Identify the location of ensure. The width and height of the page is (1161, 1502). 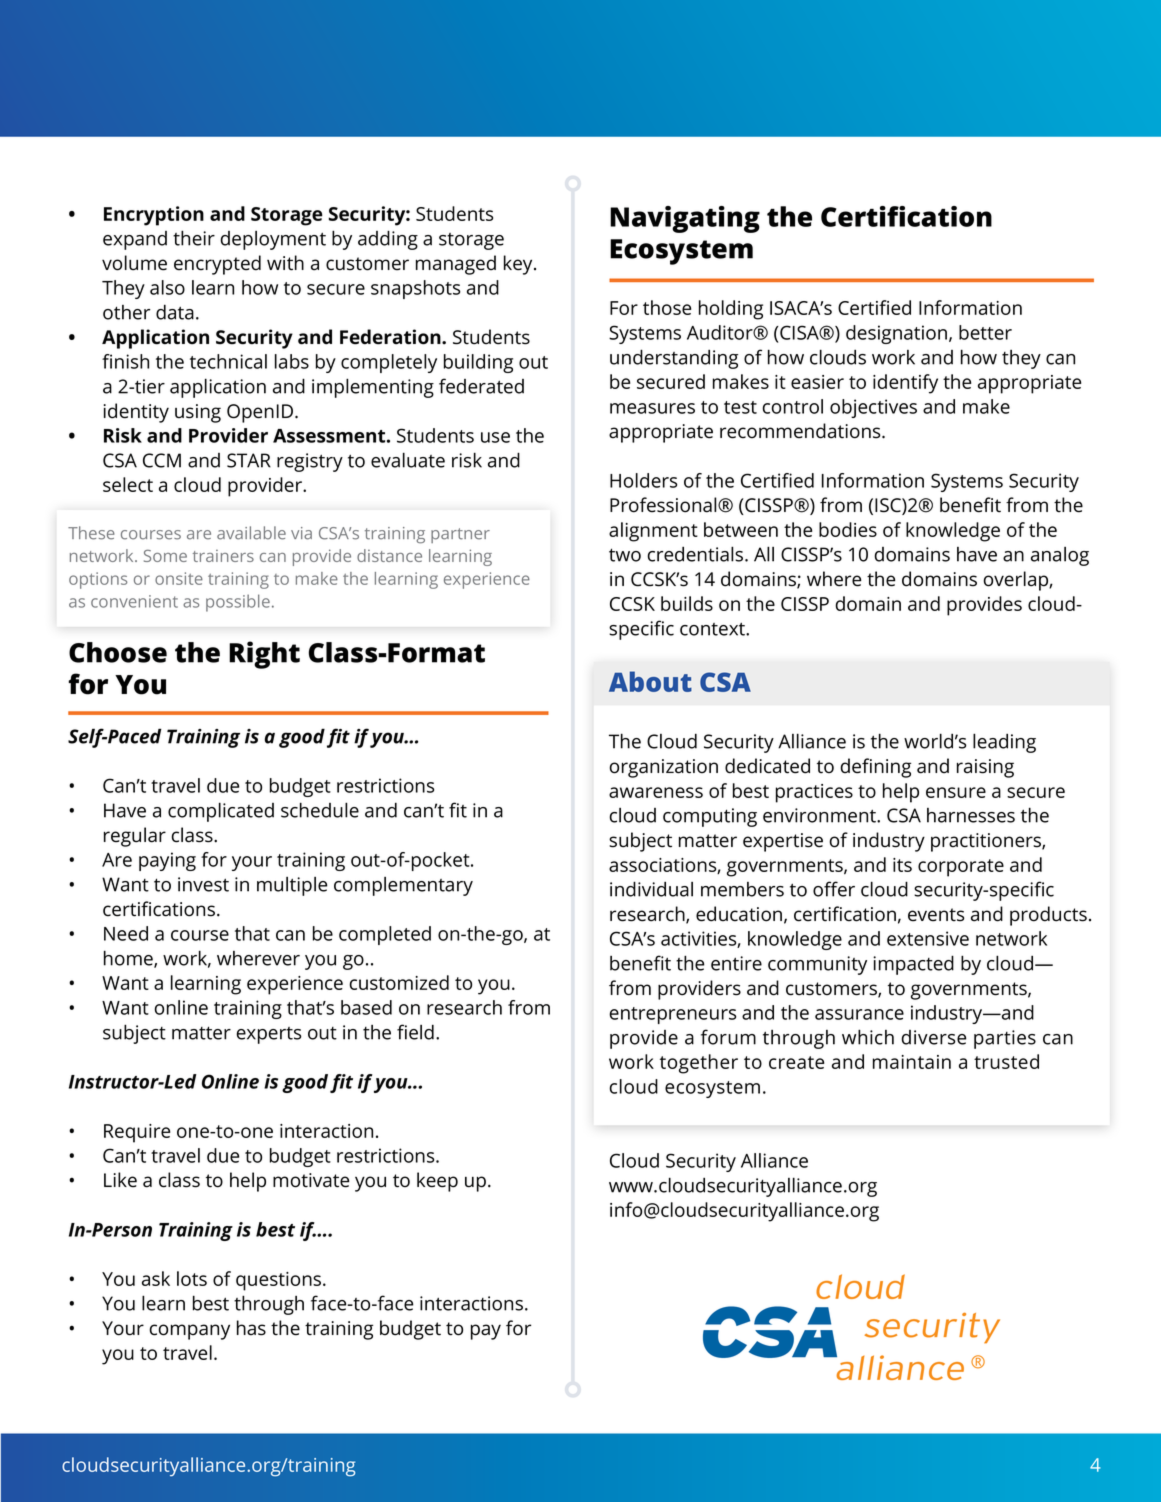
(956, 792).
